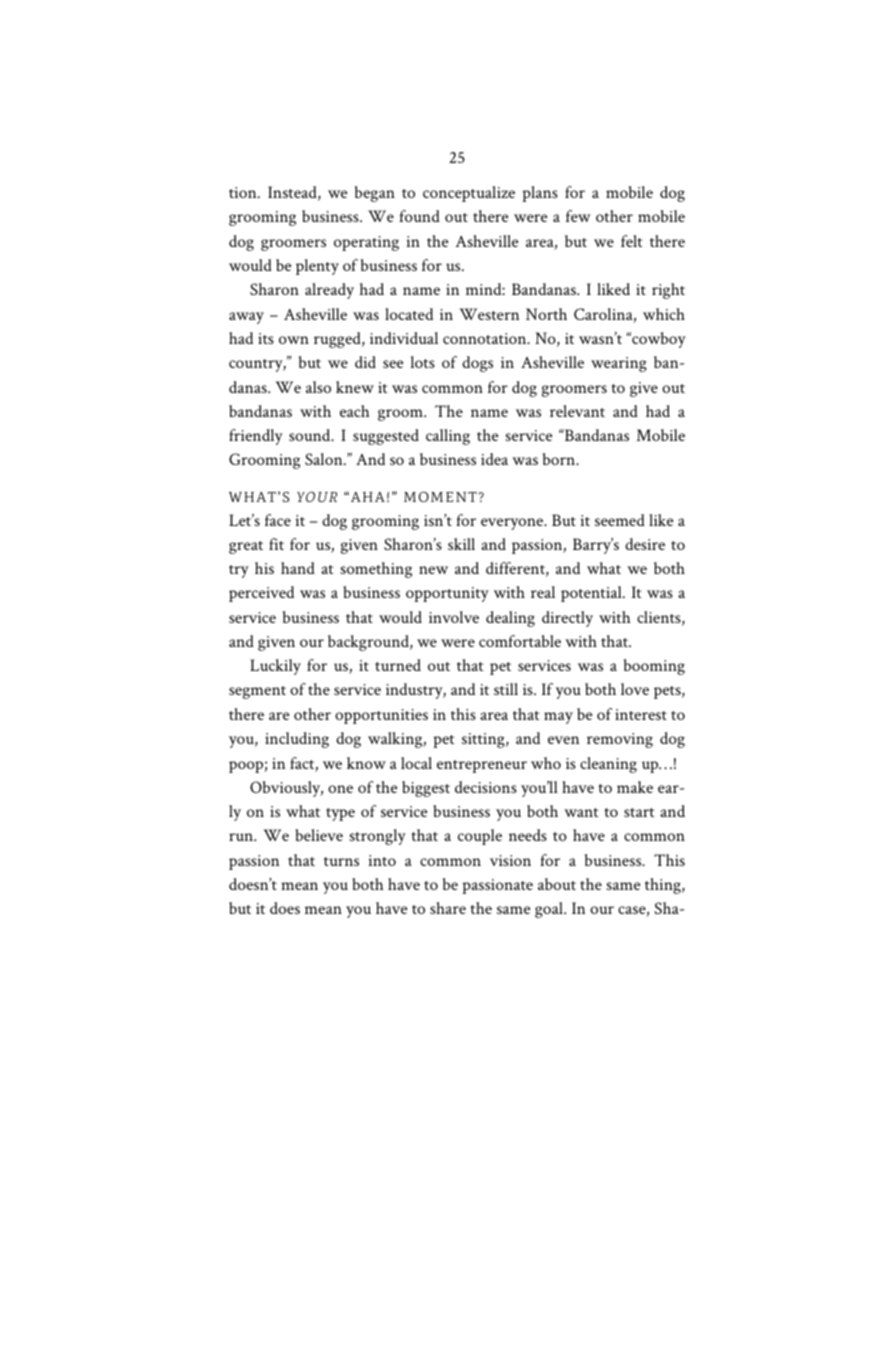 The height and width of the screenshot is (1345, 896). Describe the element at coordinates (557, 884) in the screenshot. I see `about` at that location.
